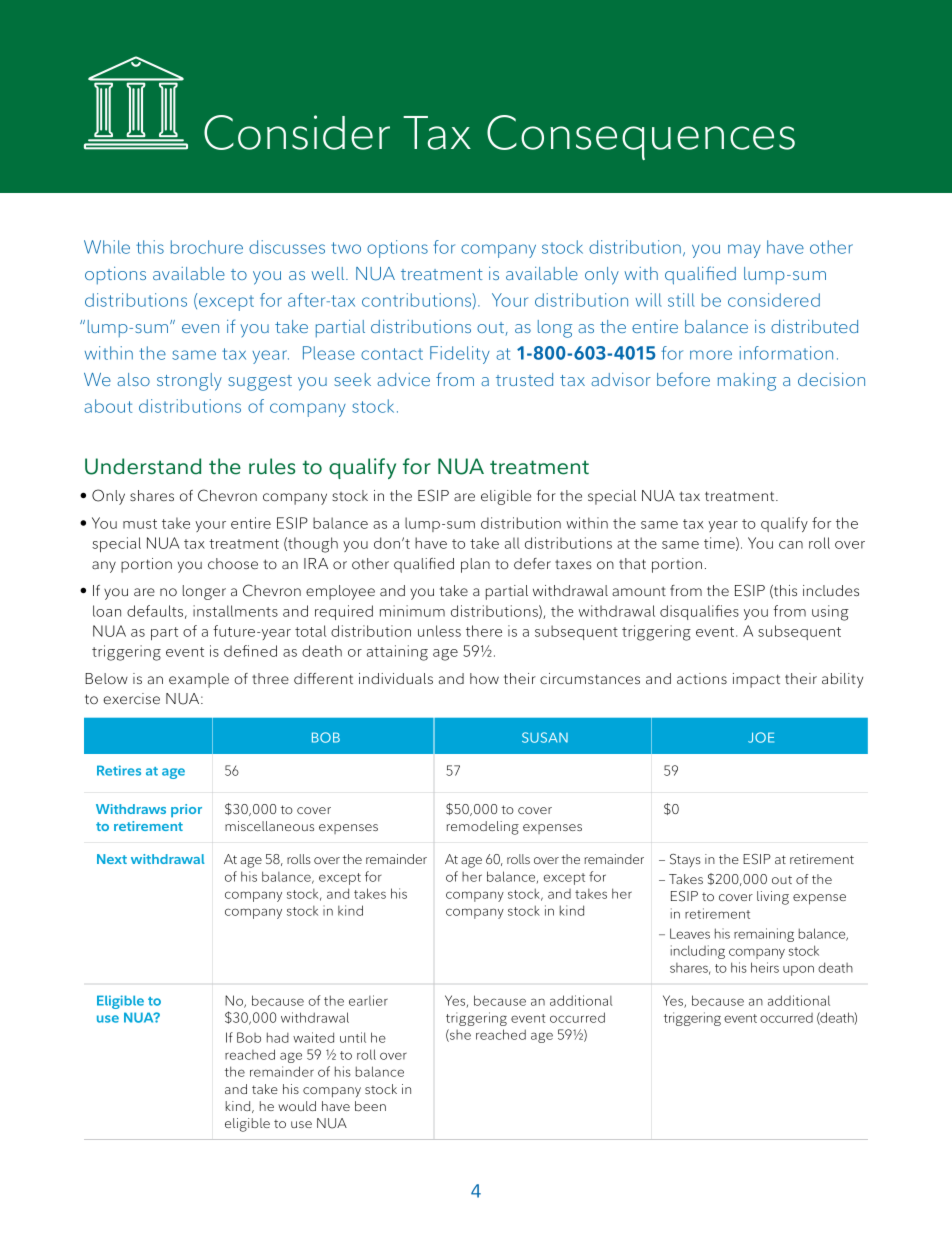 The image size is (952, 1233). What do you see at coordinates (107, 247) in the document?
I see `While` at bounding box center [107, 247].
